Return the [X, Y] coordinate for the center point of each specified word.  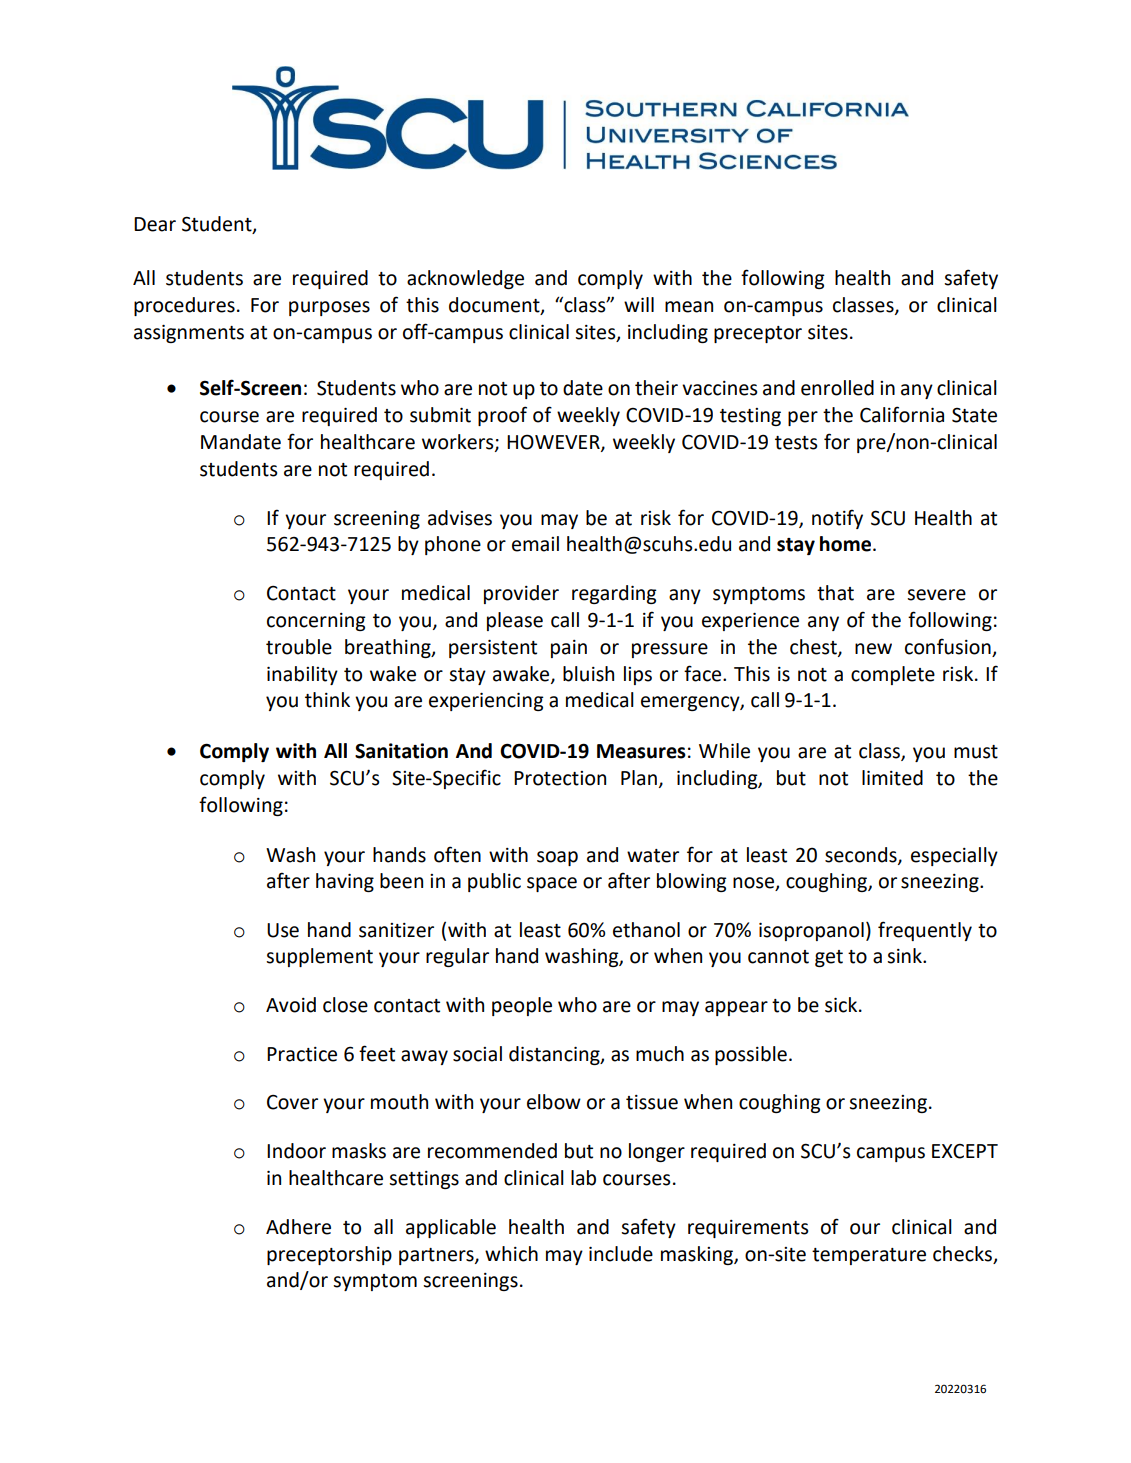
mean [689, 307]
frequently [925, 931]
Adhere [298, 1227]
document [495, 306]
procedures [184, 306]
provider [521, 594]
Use [283, 930]
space [552, 884]
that [835, 593]
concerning [316, 622]
